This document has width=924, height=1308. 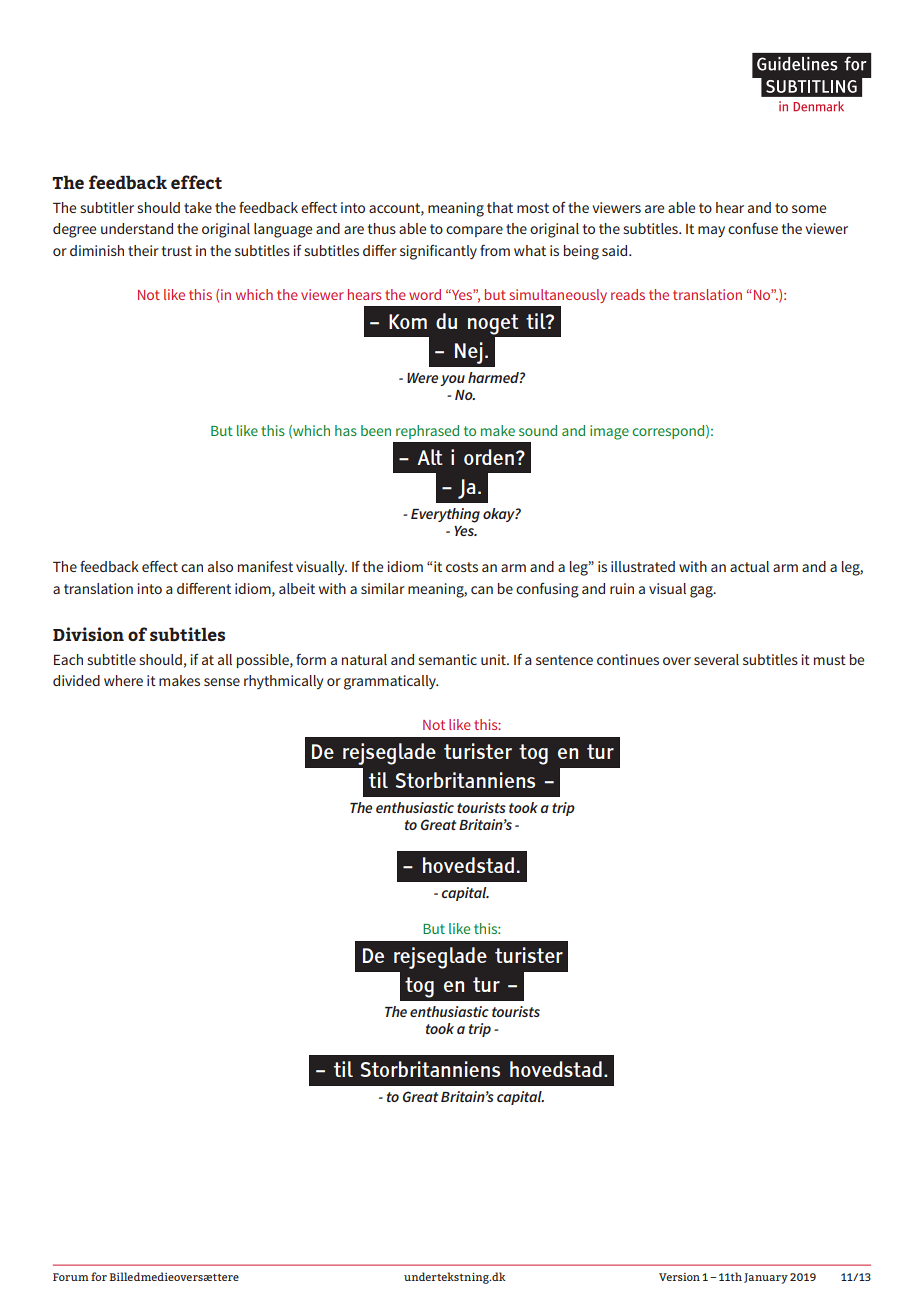 I want to click on grammatically, so click(x=391, y=682).
